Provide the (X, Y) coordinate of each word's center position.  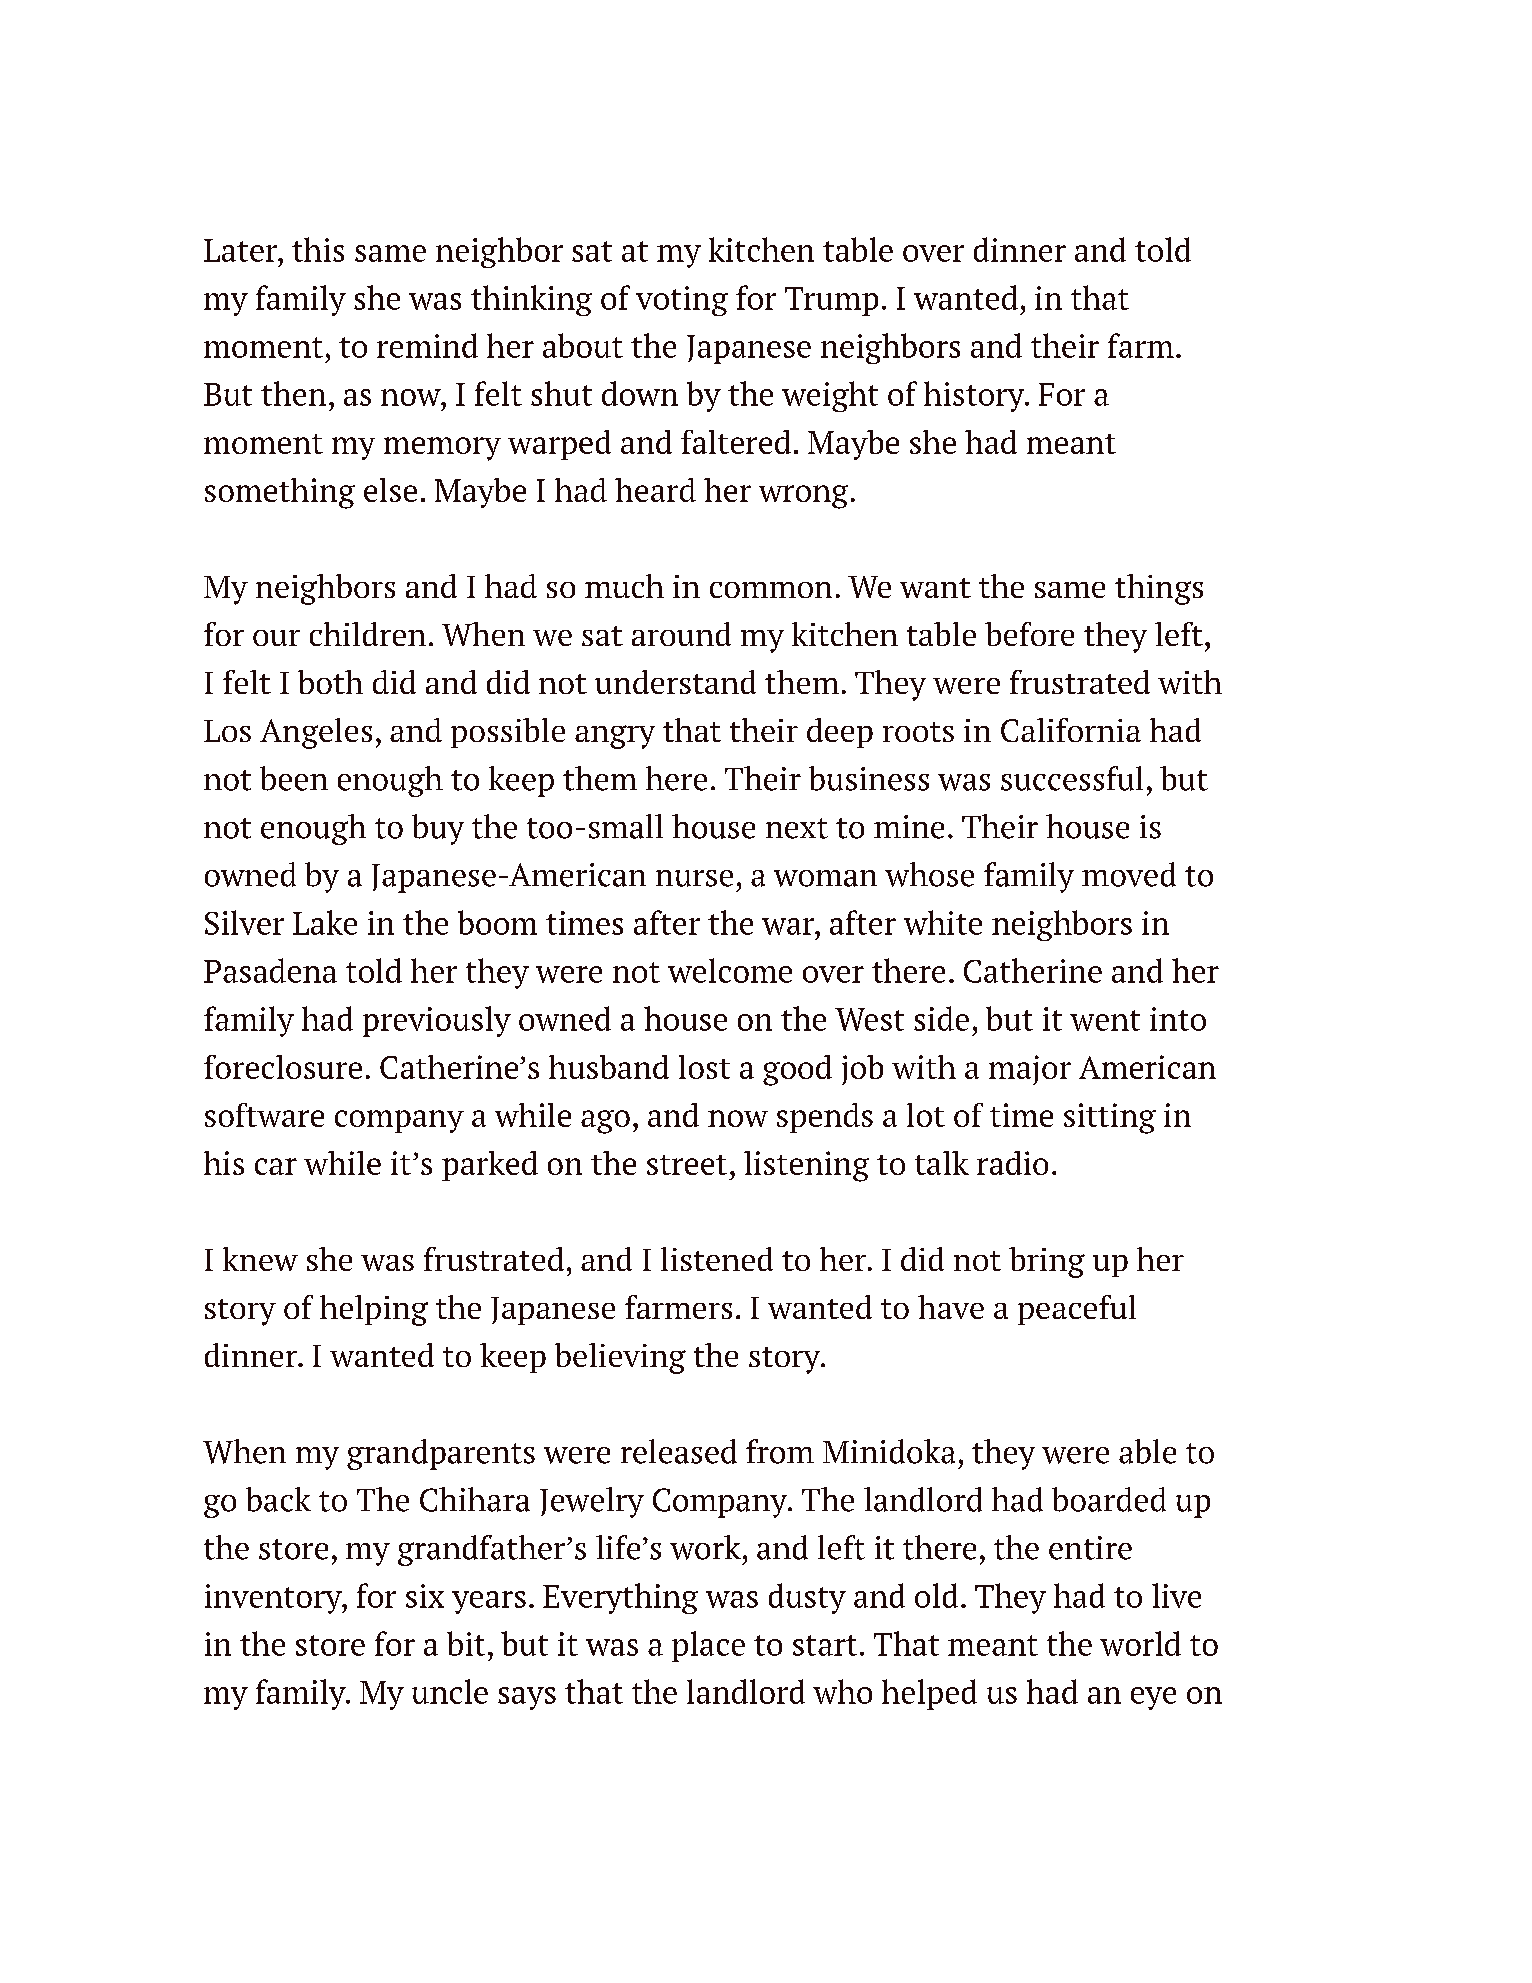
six (425, 1596)
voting (682, 301)
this (318, 249)
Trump (831, 301)
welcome (730, 970)
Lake (325, 922)
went (1105, 1020)
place (708, 1646)
